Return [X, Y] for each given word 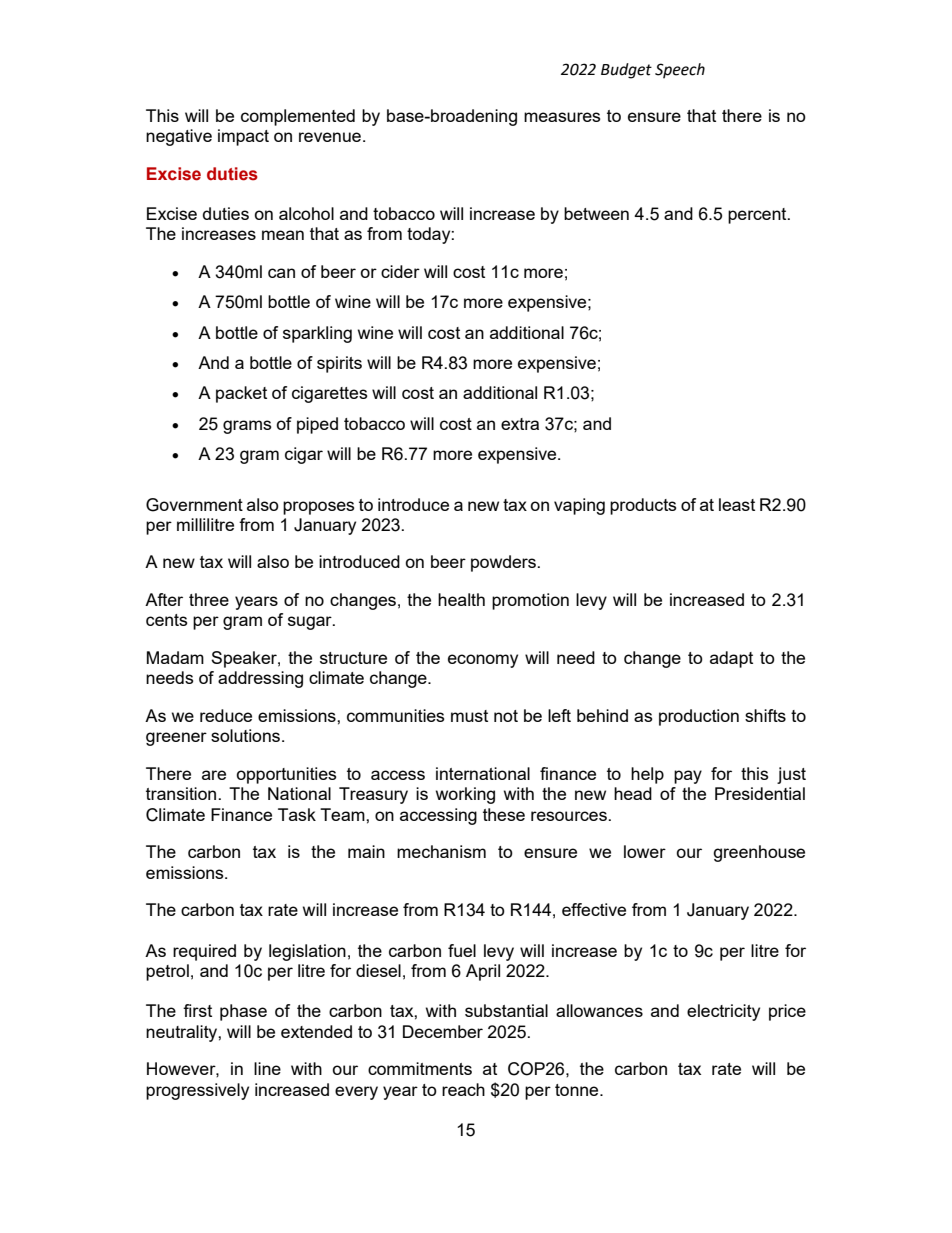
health [461, 599]
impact [243, 137]
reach [463, 1089]
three [209, 599]
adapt [731, 659]
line [267, 1068]
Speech [680, 71]
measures [562, 117]
